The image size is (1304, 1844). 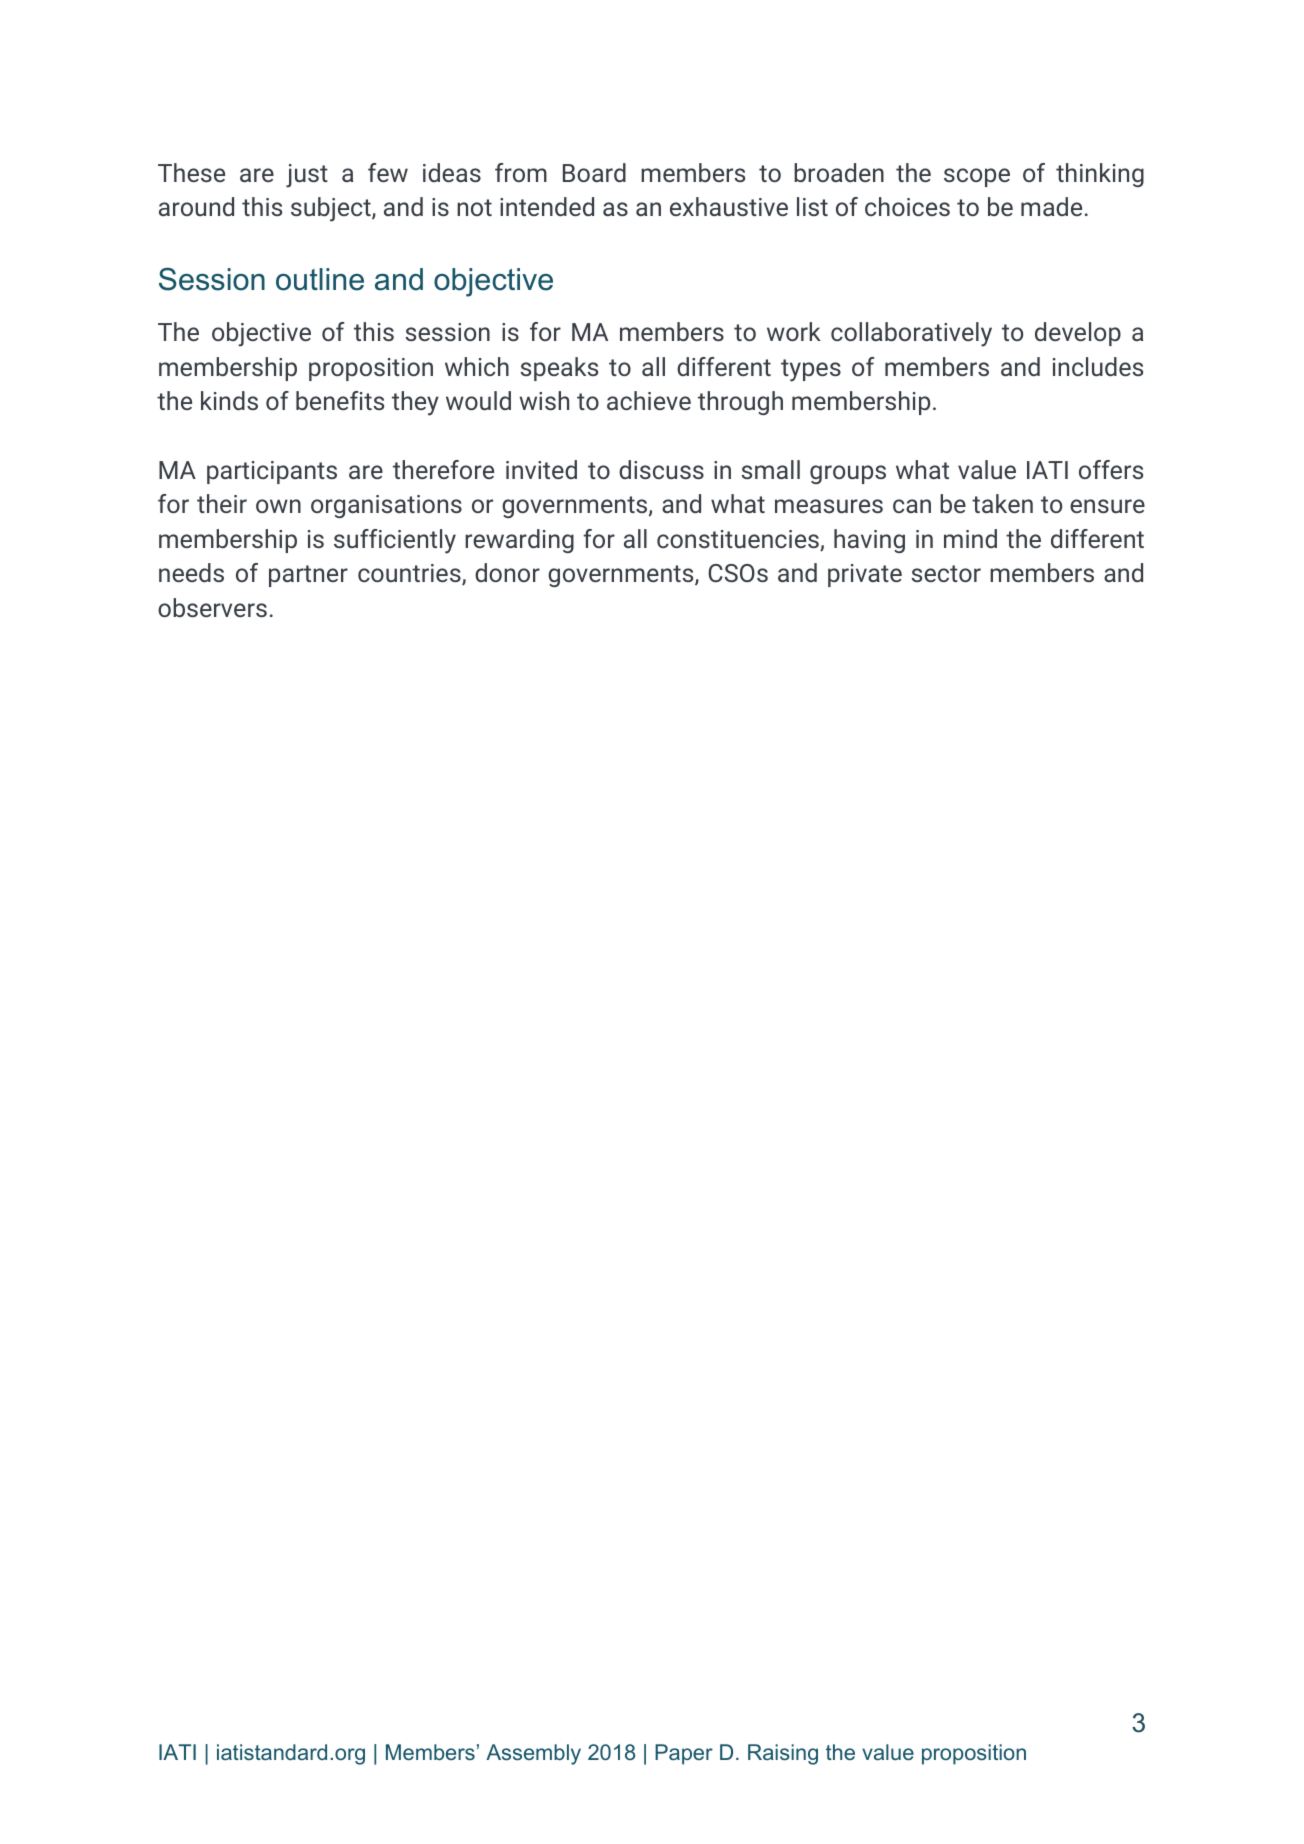 What do you see at coordinates (308, 576) in the page?
I see `partner` at bounding box center [308, 576].
